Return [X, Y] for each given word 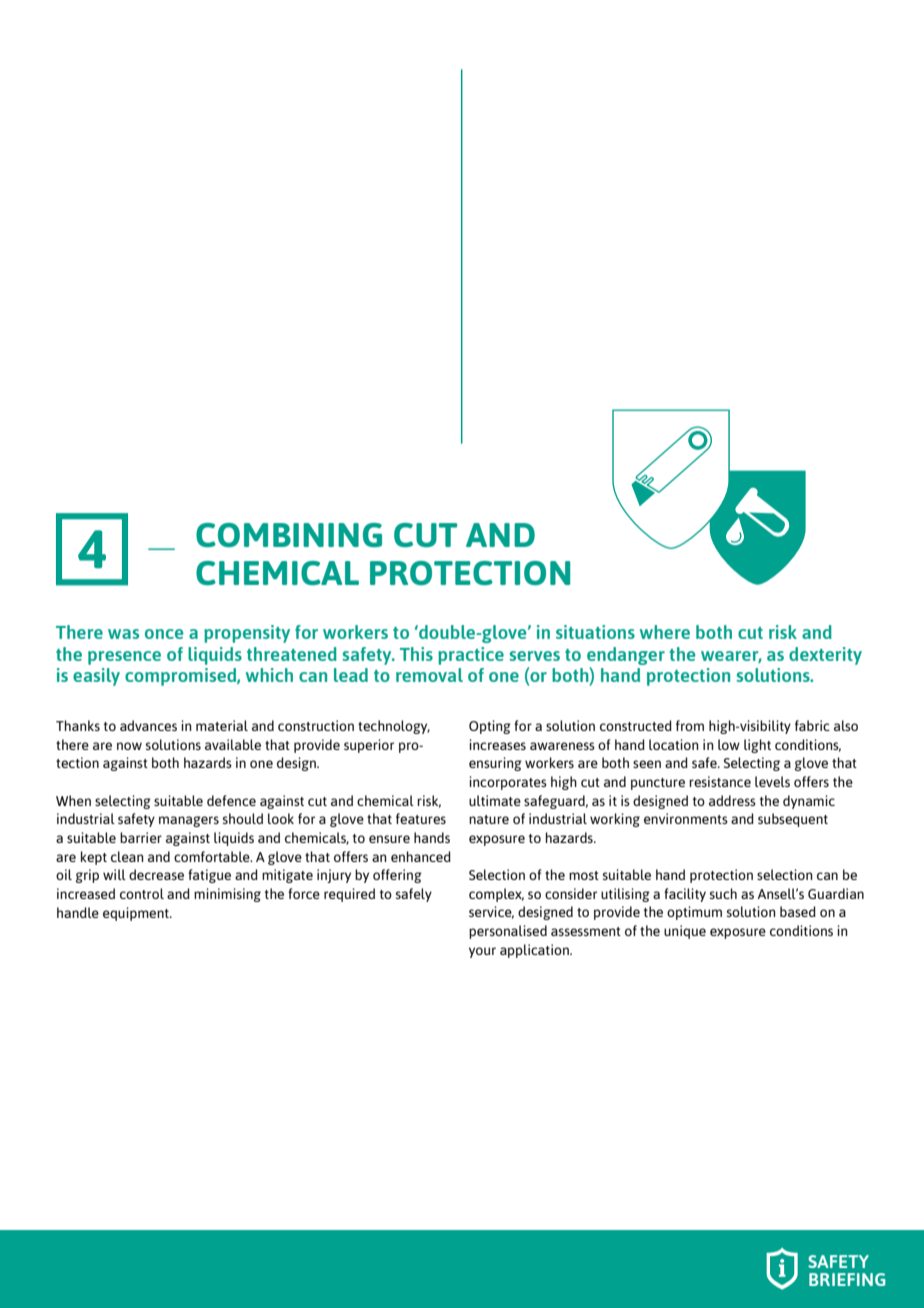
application [535, 951]
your [482, 952]
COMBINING [289, 535]
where [665, 632]
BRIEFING [847, 1279]
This [416, 654]
